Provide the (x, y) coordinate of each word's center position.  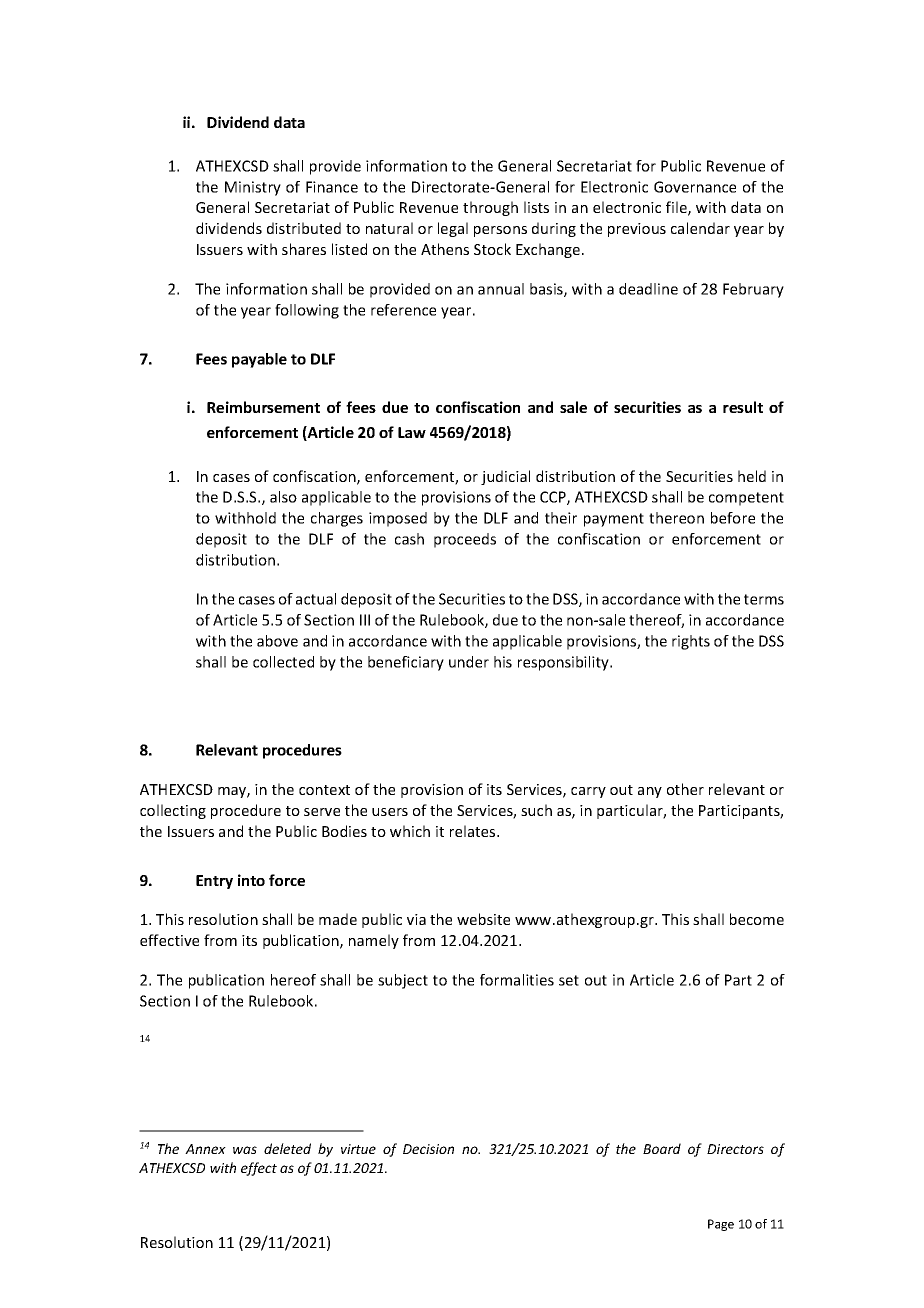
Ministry (253, 188)
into (251, 880)
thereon (676, 518)
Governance (695, 187)
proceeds (465, 540)
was (245, 1150)
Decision (428, 1149)
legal (453, 229)
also (283, 497)
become (757, 919)
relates (474, 831)
